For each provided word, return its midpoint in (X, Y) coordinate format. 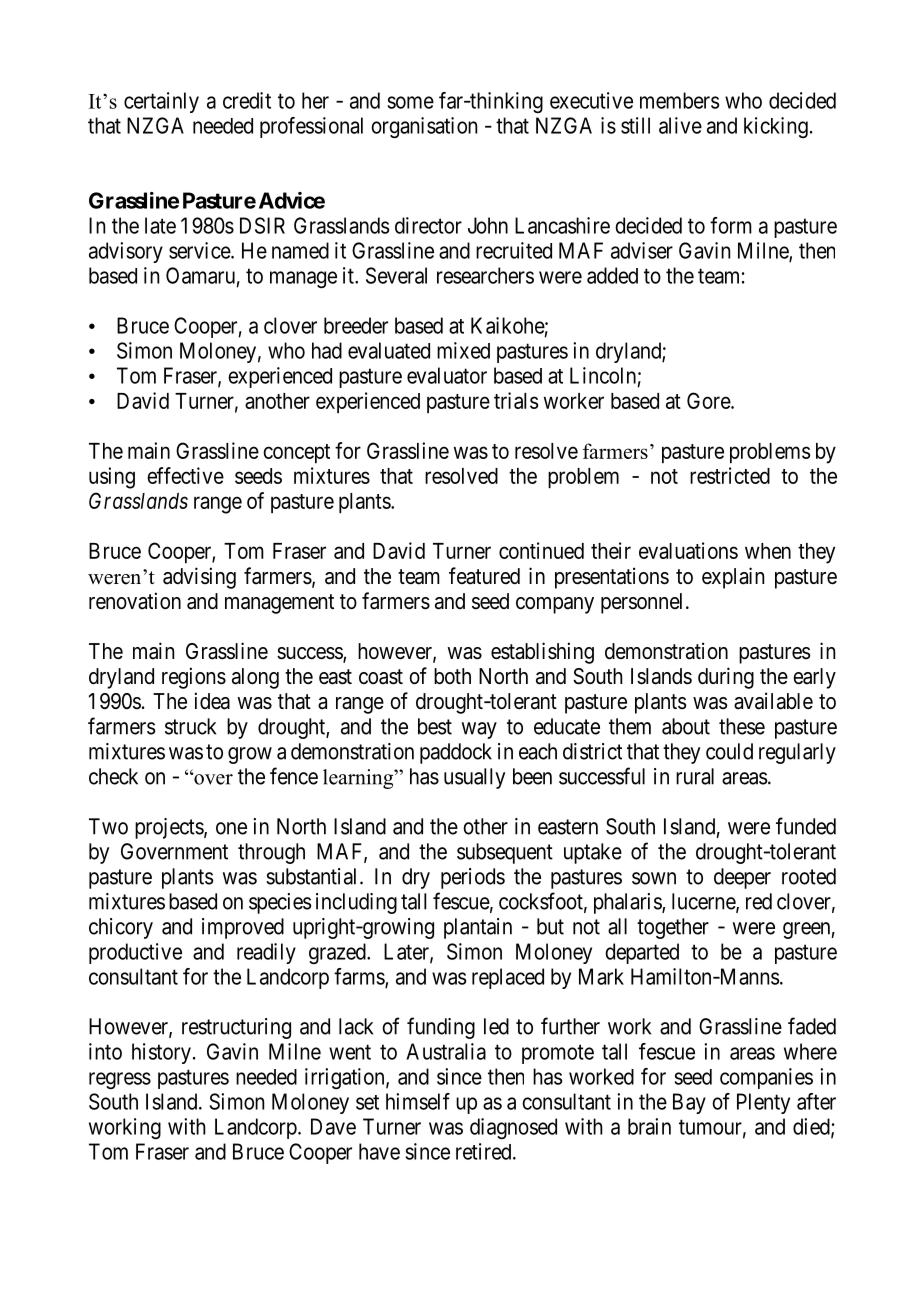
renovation (135, 601)
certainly (161, 102)
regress (120, 1080)
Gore (709, 400)
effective (185, 475)
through (271, 853)
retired (485, 1151)
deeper (742, 878)
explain (733, 578)
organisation (424, 127)
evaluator (447, 375)
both (452, 676)
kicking (776, 127)
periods (473, 878)
